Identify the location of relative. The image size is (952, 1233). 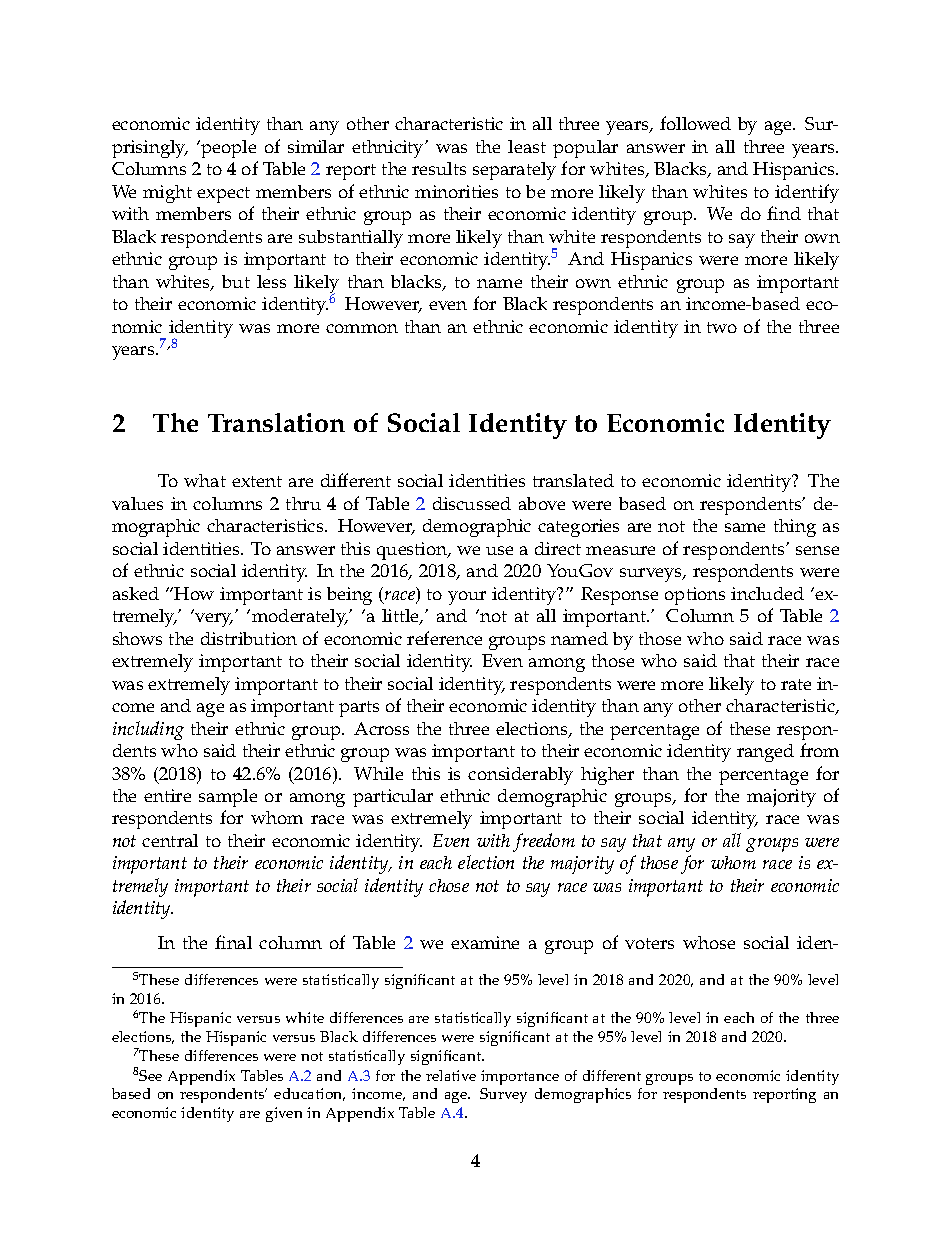
(451, 1075).
